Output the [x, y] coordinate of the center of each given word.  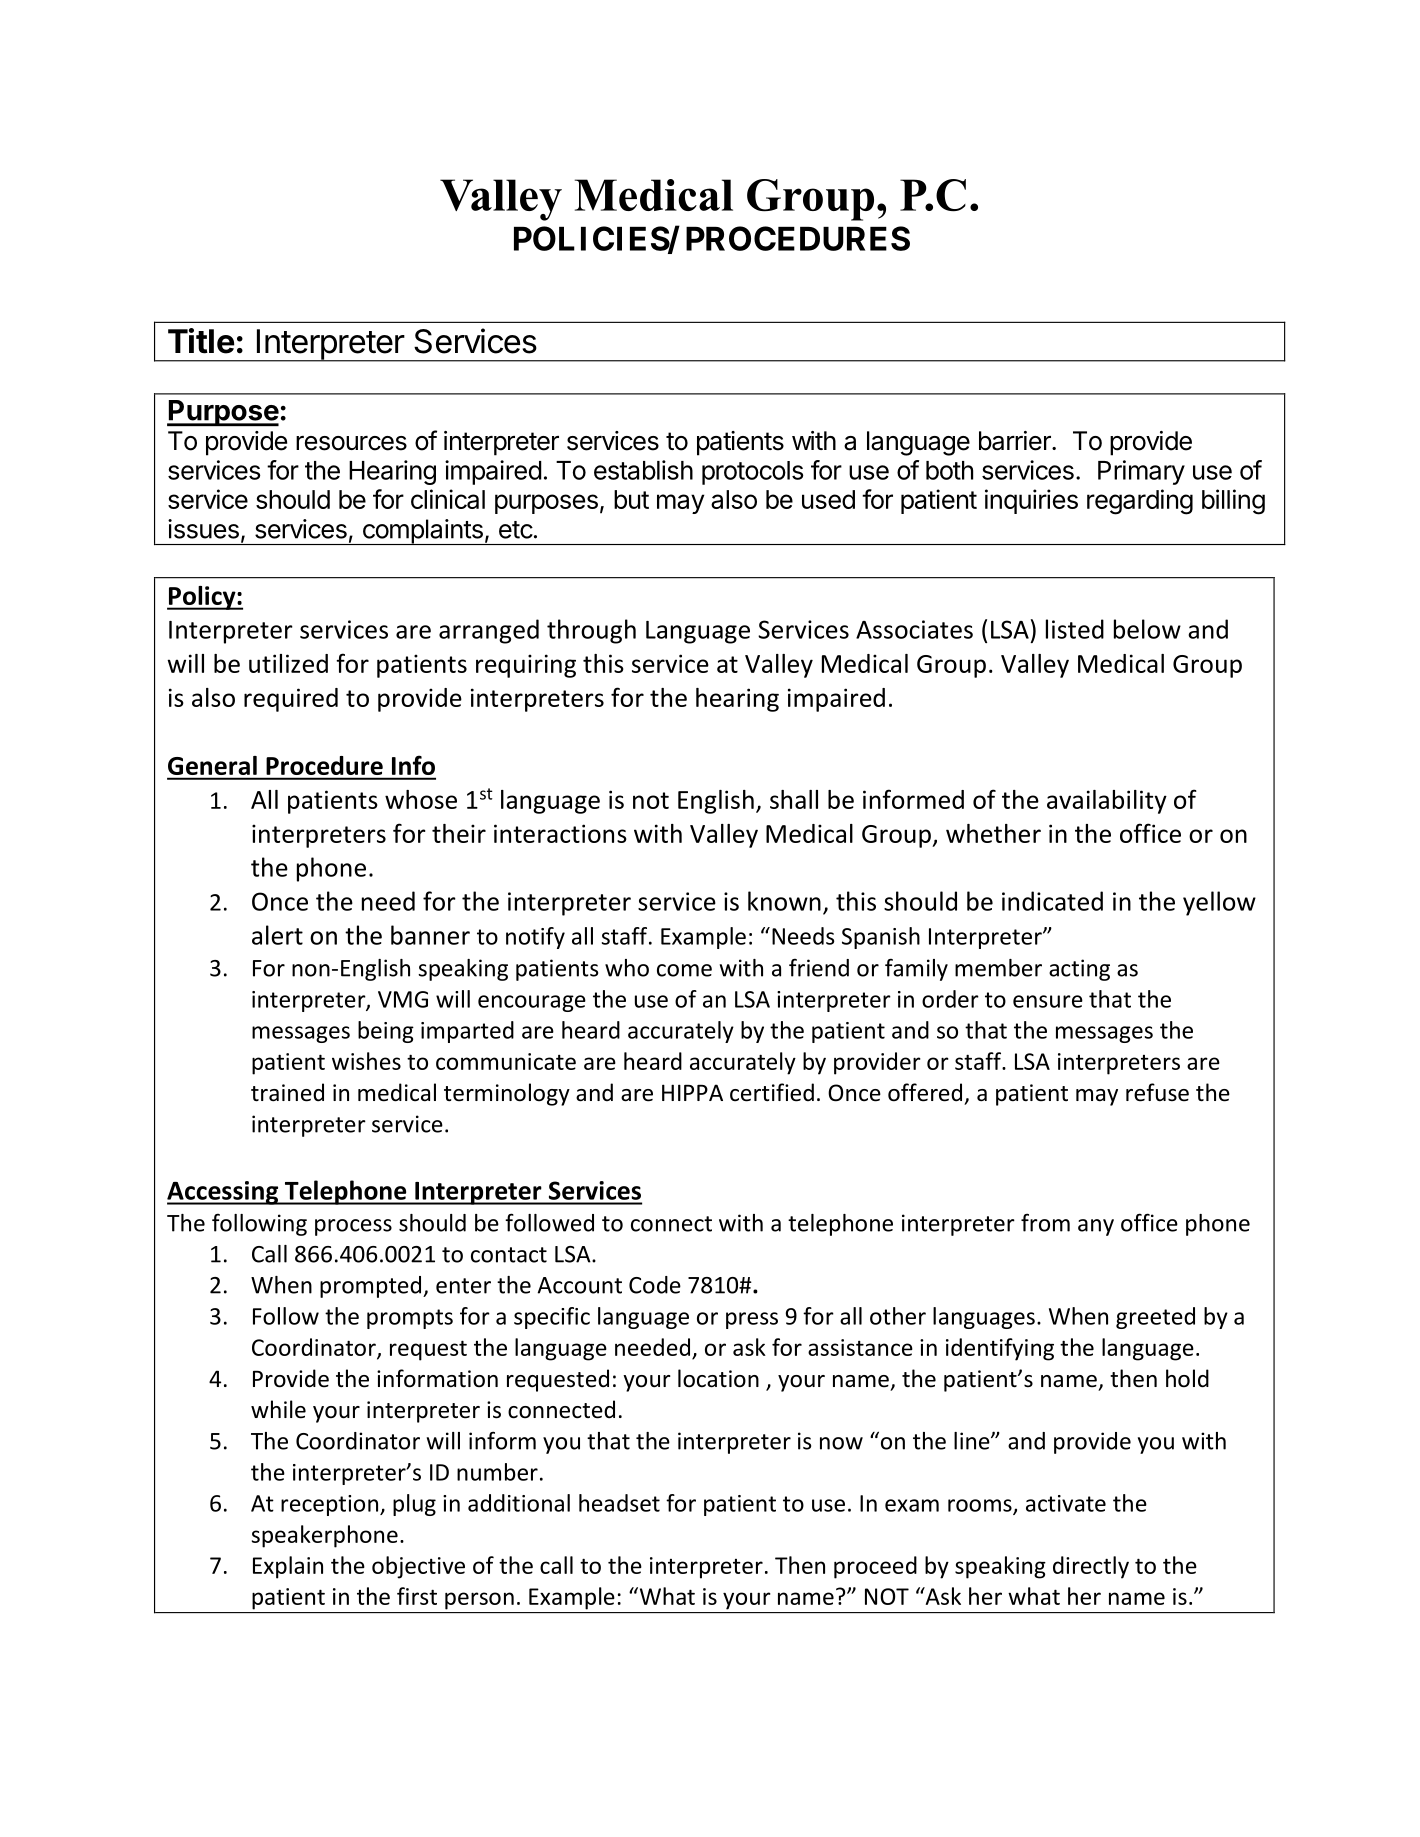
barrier [1016, 441]
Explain [288, 1567]
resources [351, 443]
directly [1091, 1567]
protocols [752, 473]
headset [619, 1503]
